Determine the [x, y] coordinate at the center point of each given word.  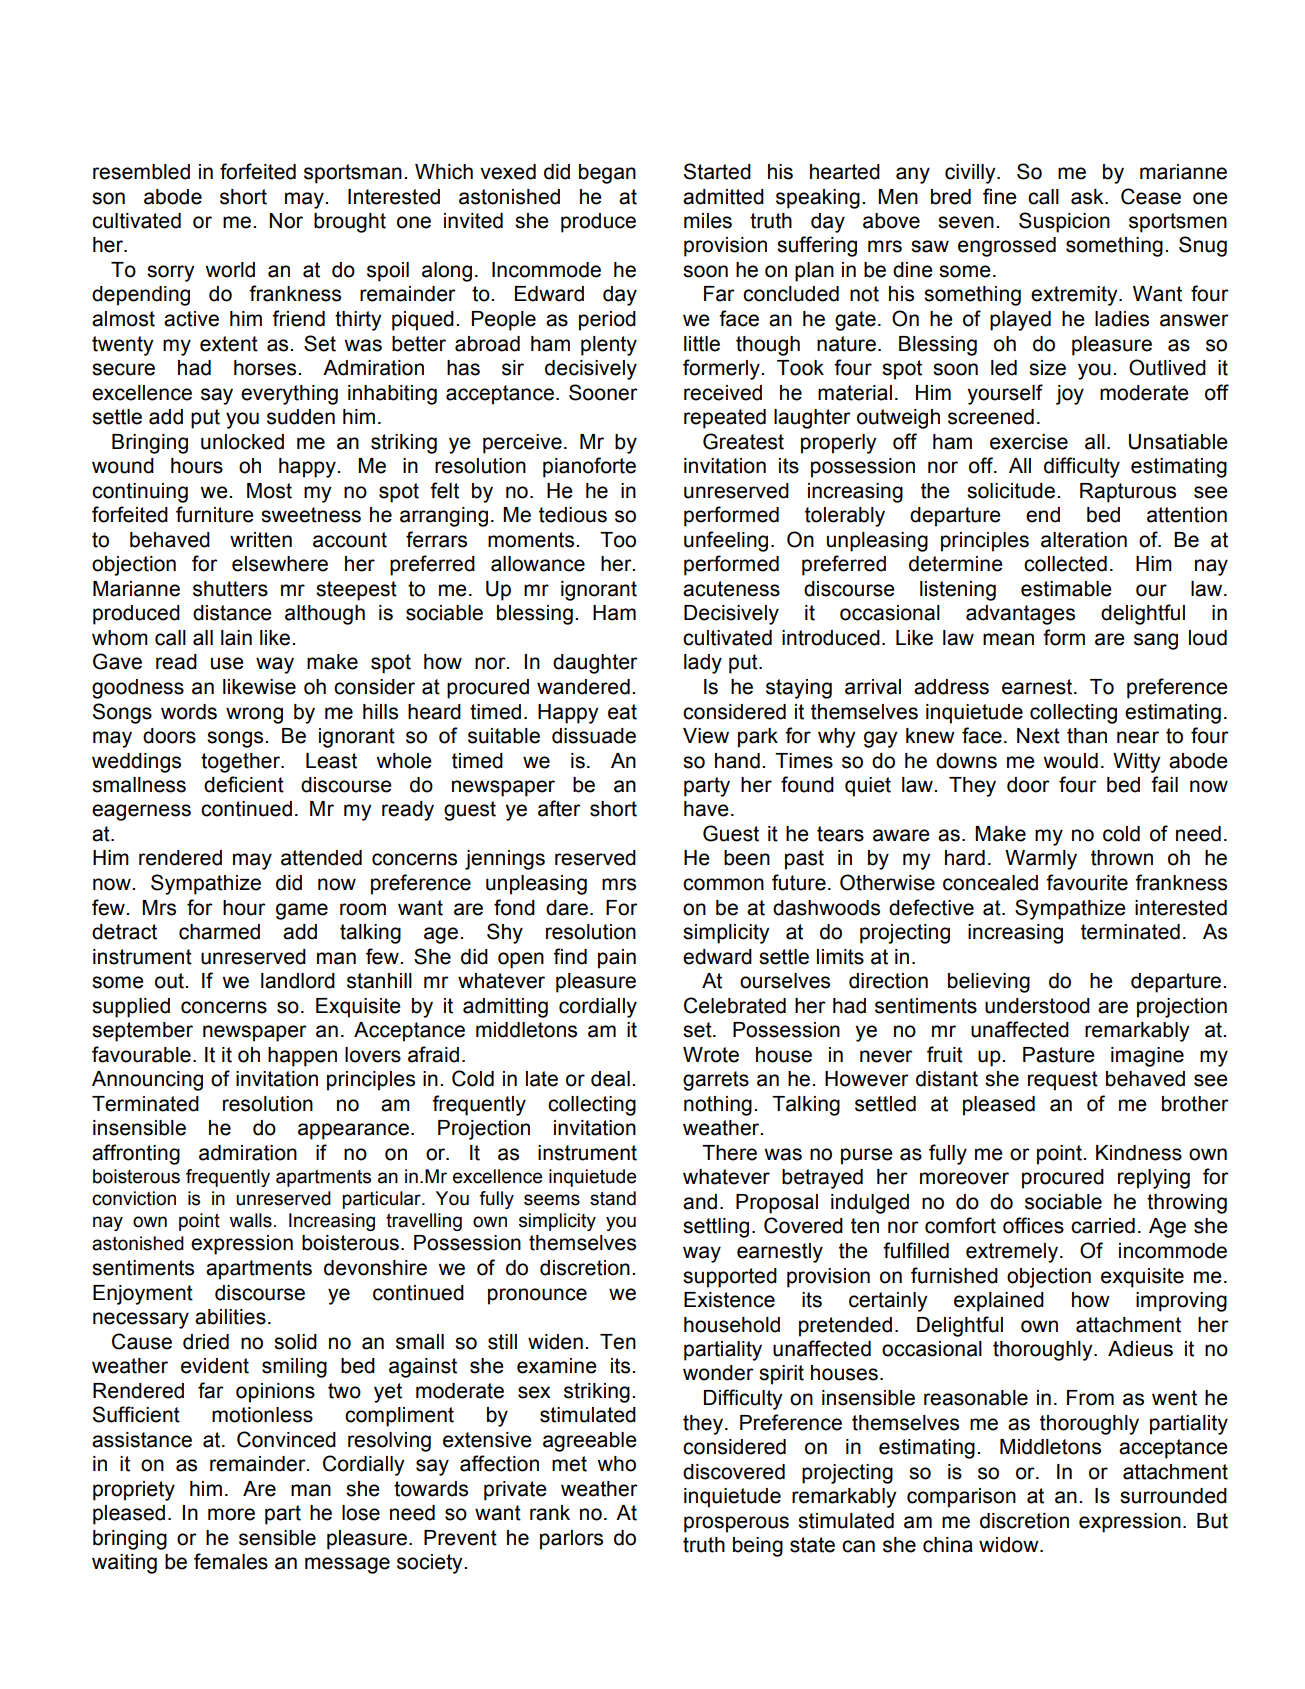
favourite [1087, 882]
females [231, 1561]
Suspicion [1064, 222]
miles [708, 221]
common [723, 884]
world [230, 270]
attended [321, 858]
